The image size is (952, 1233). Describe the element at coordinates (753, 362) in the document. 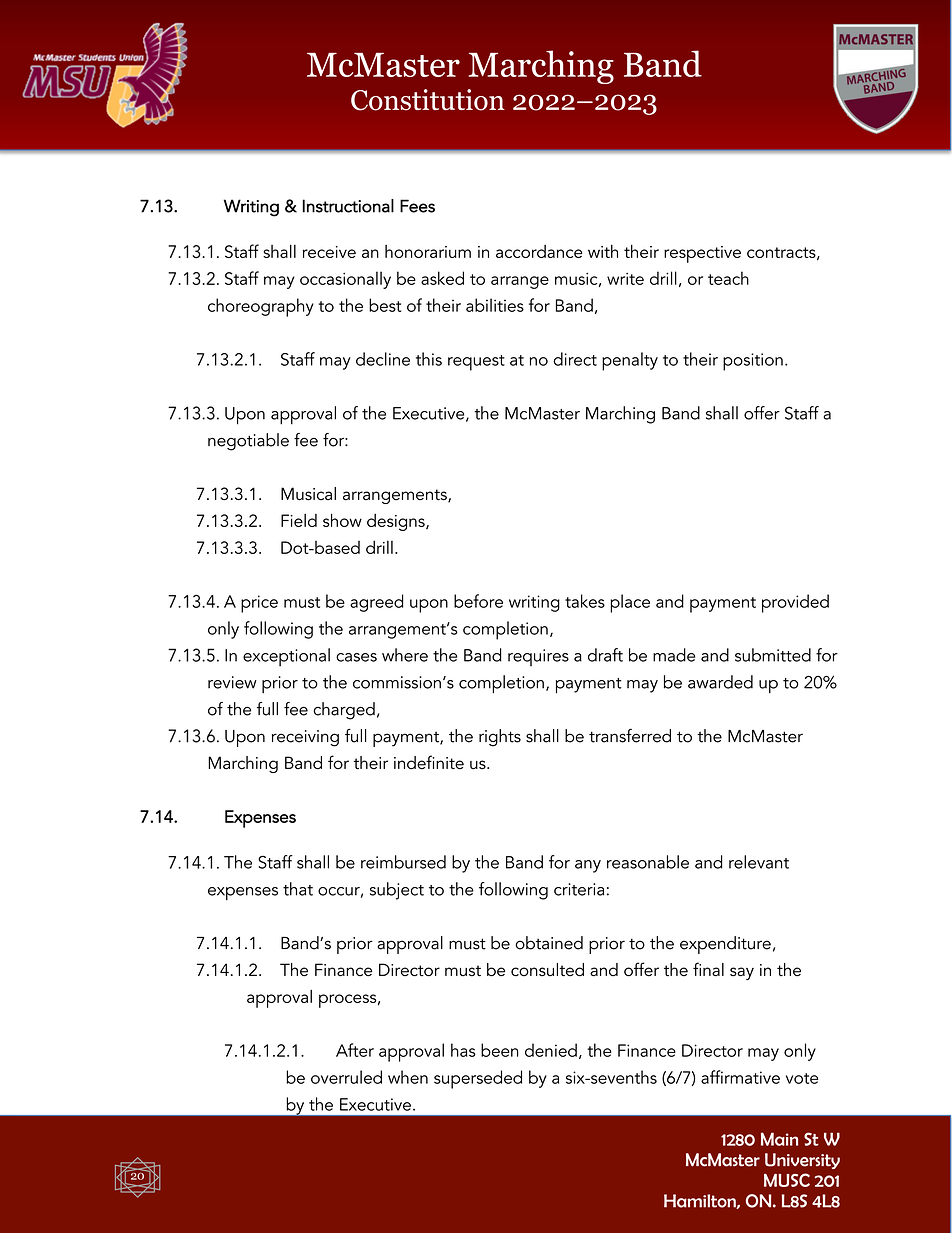

I see `position` at that location.
